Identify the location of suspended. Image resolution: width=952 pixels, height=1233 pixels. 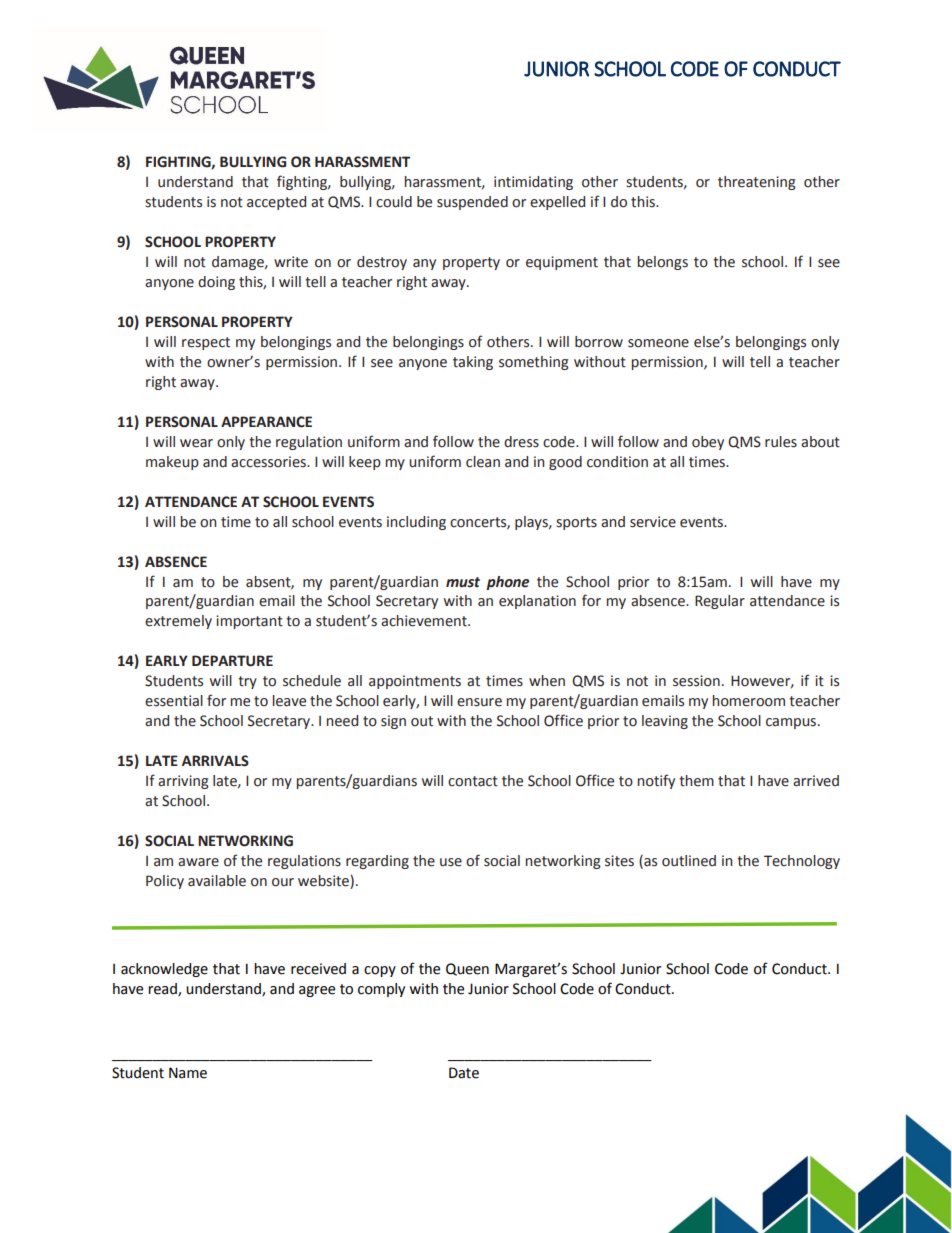
(472, 203).
